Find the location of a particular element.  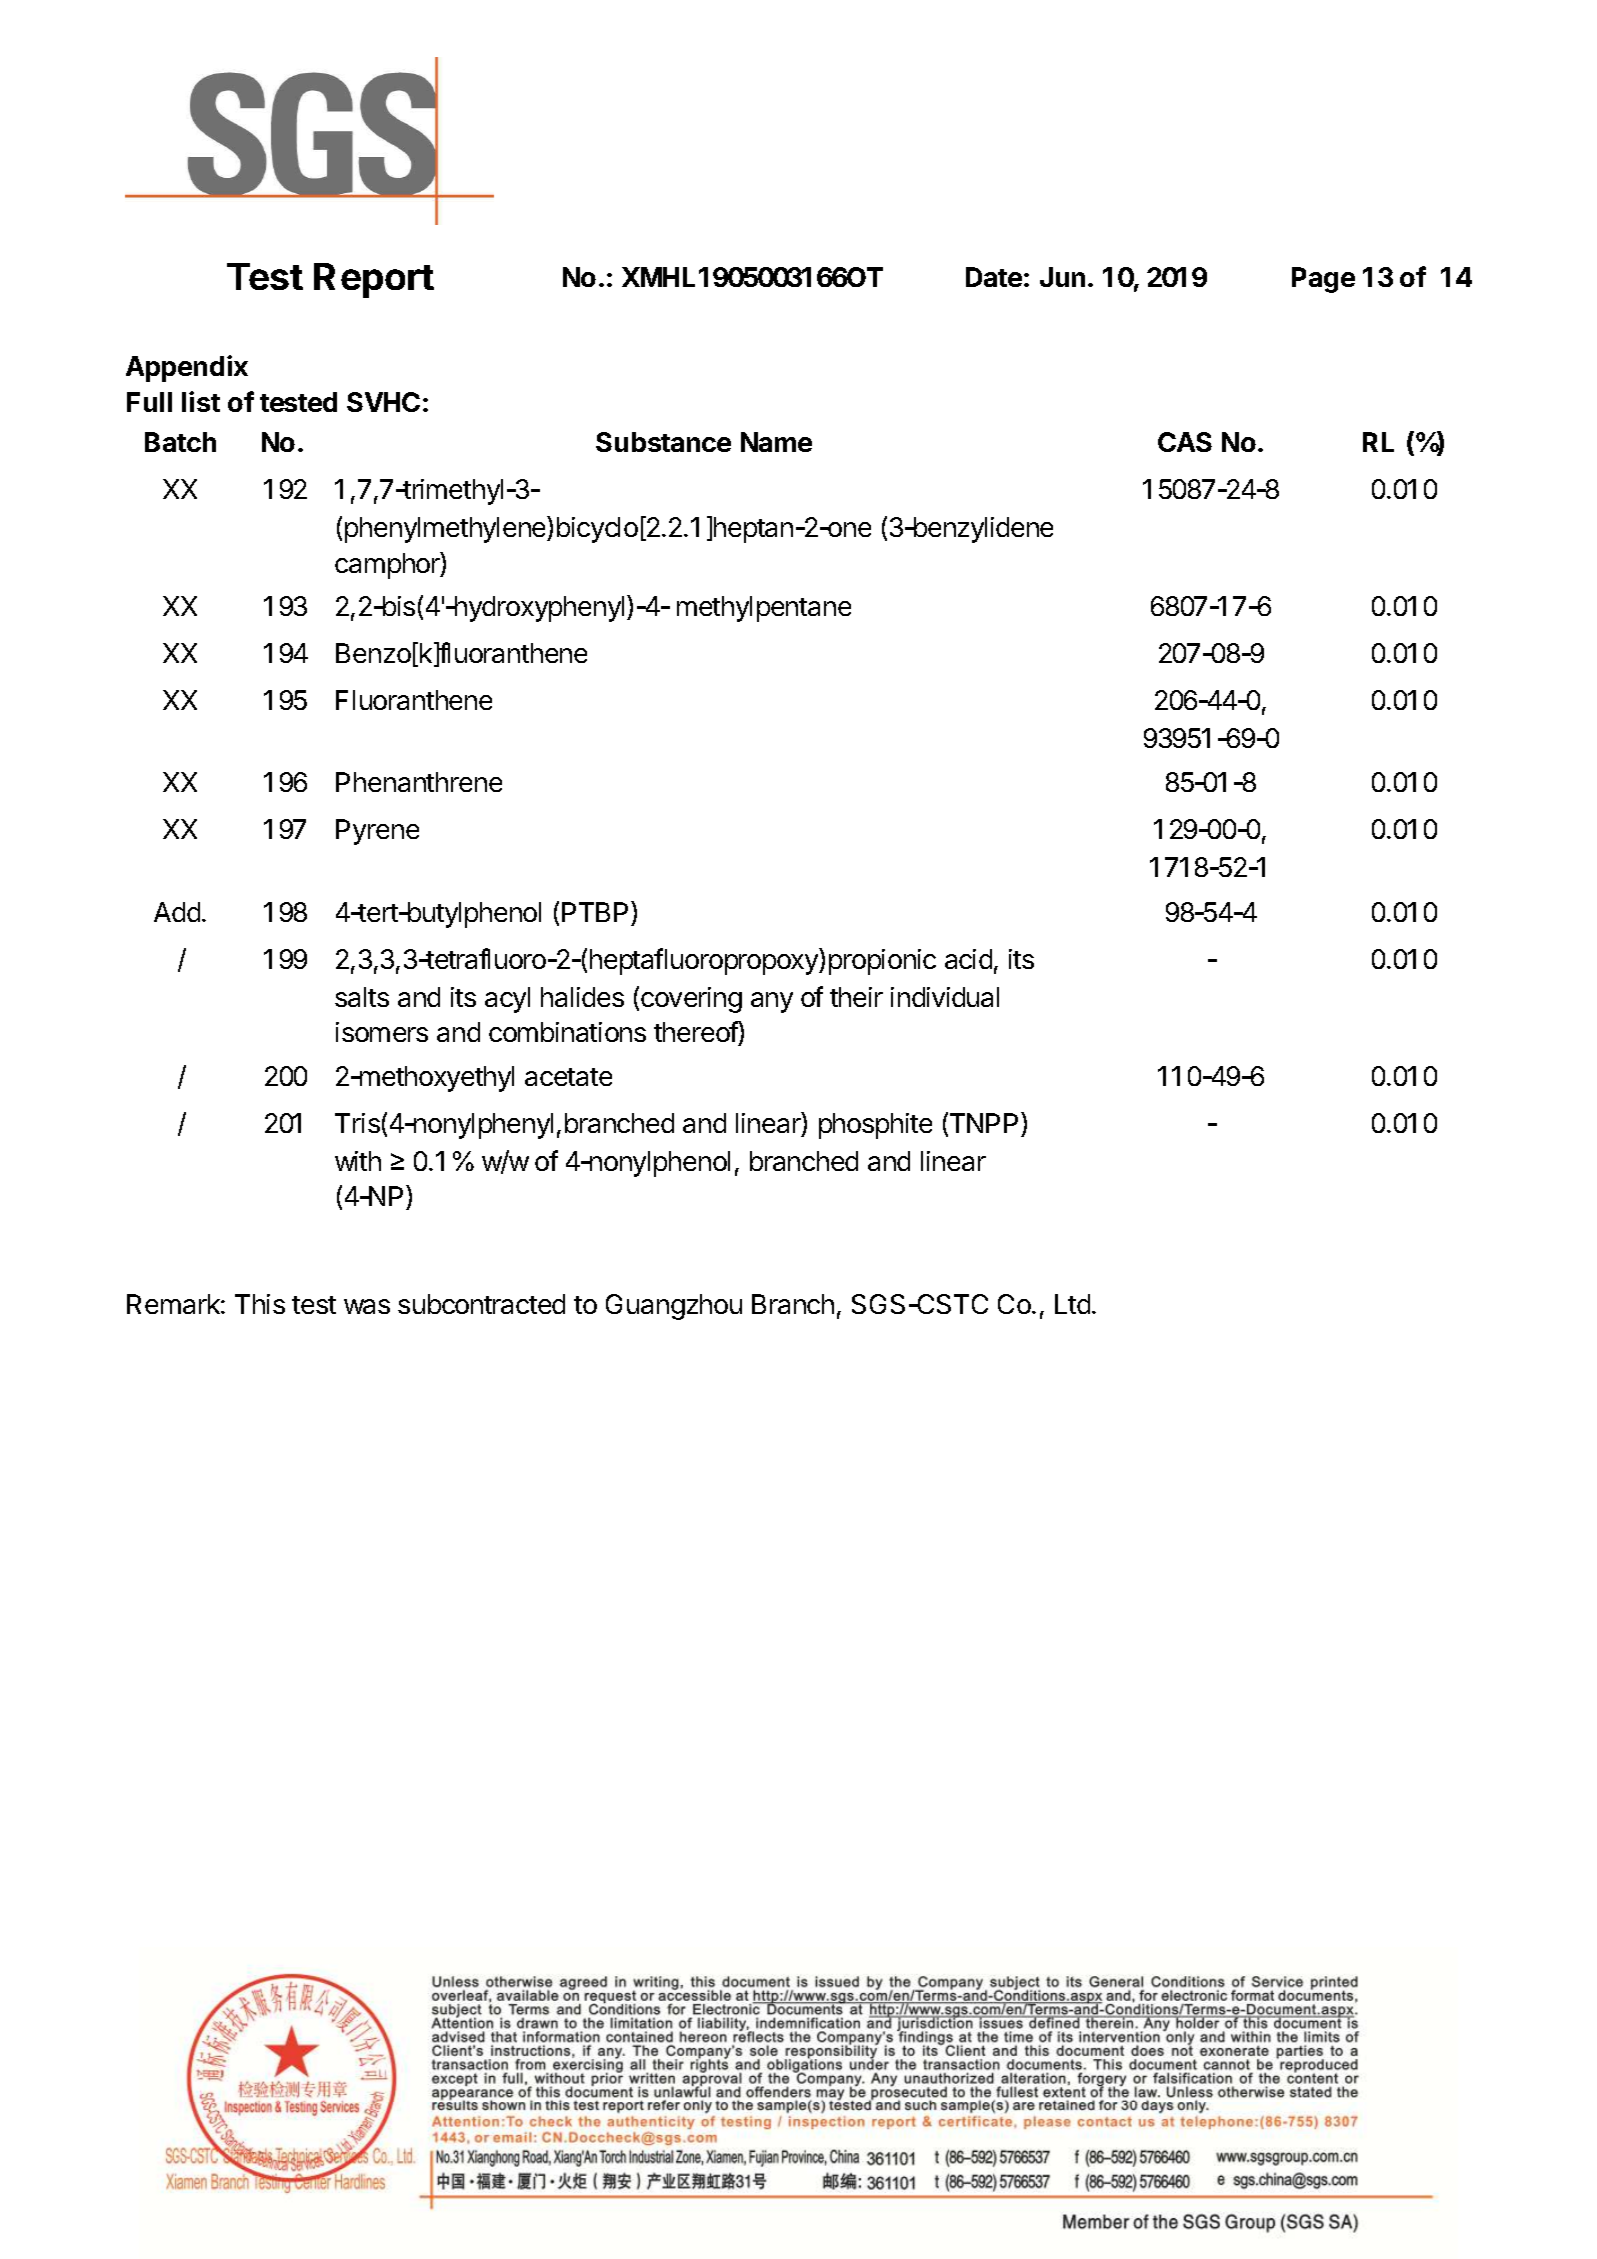

Name is located at coordinates (776, 442).
